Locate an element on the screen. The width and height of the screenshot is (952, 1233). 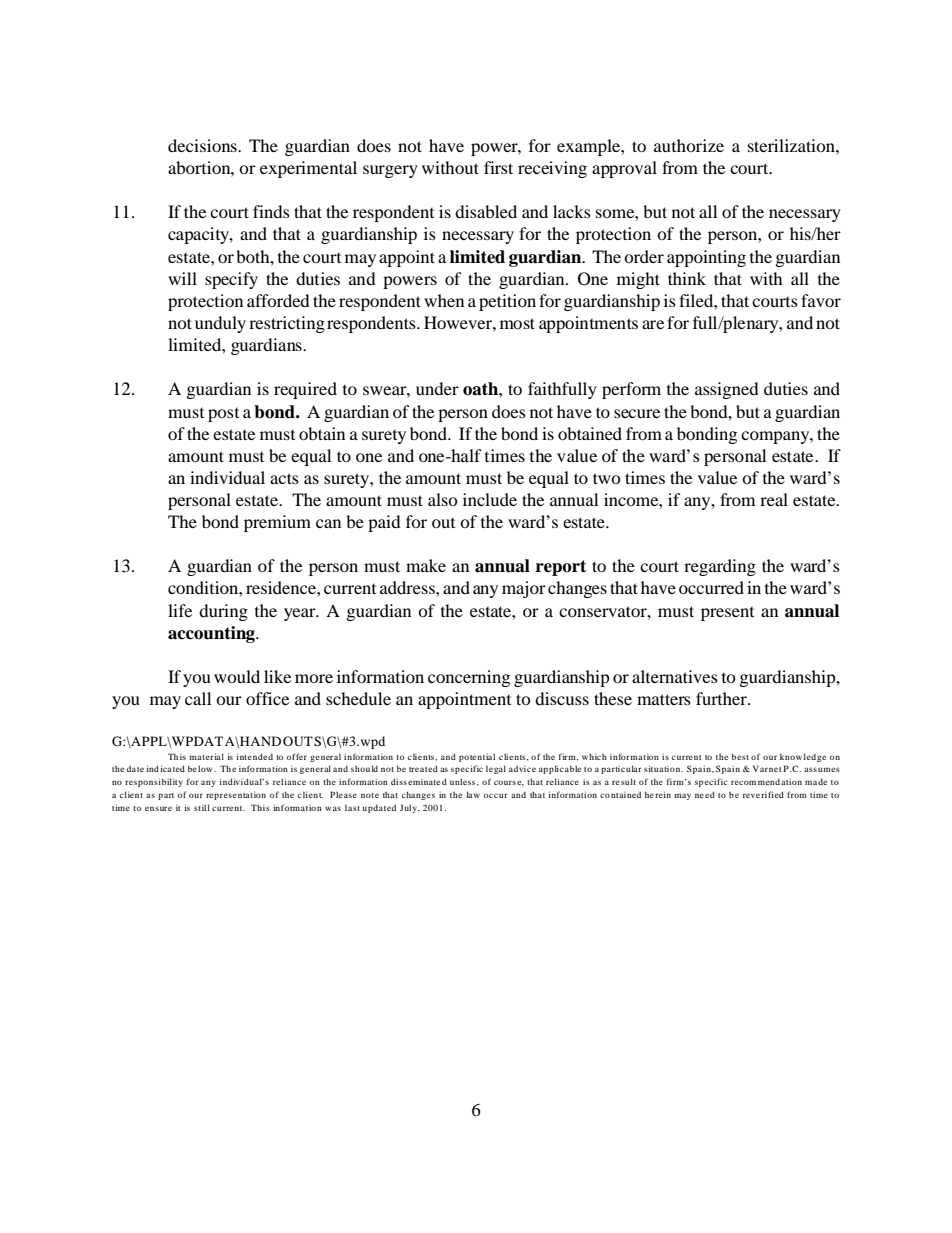
regarding is located at coordinates (720, 567).
